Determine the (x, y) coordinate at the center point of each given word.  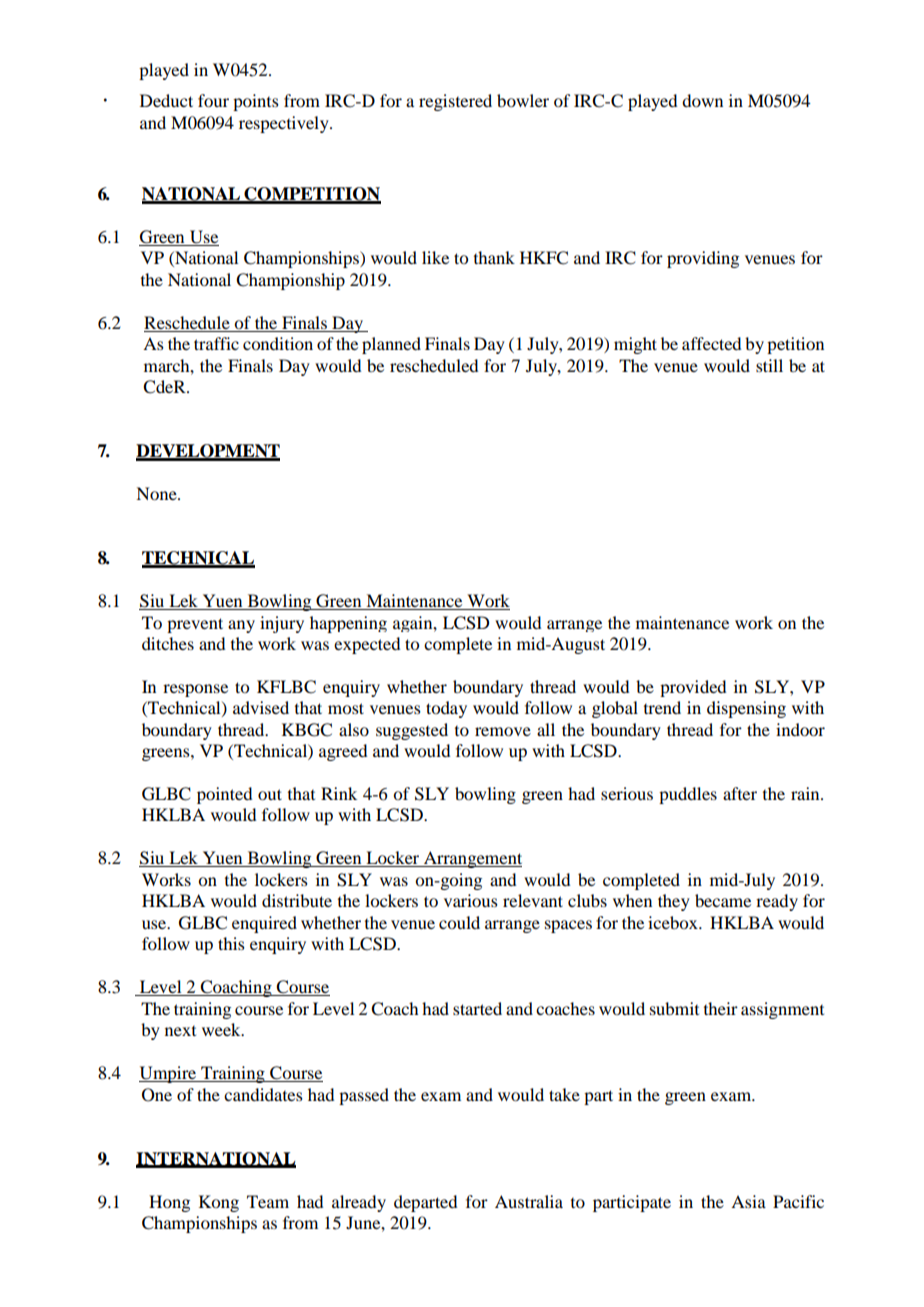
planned (391, 345)
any (241, 626)
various (471, 900)
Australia (529, 1201)
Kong (219, 1203)
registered (455, 102)
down (702, 100)
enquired (264, 924)
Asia (748, 1201)
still (769, 365)
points (256, 102)
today (446, 709)
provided (693, 688)
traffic (216, 343)
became (723, 900)
